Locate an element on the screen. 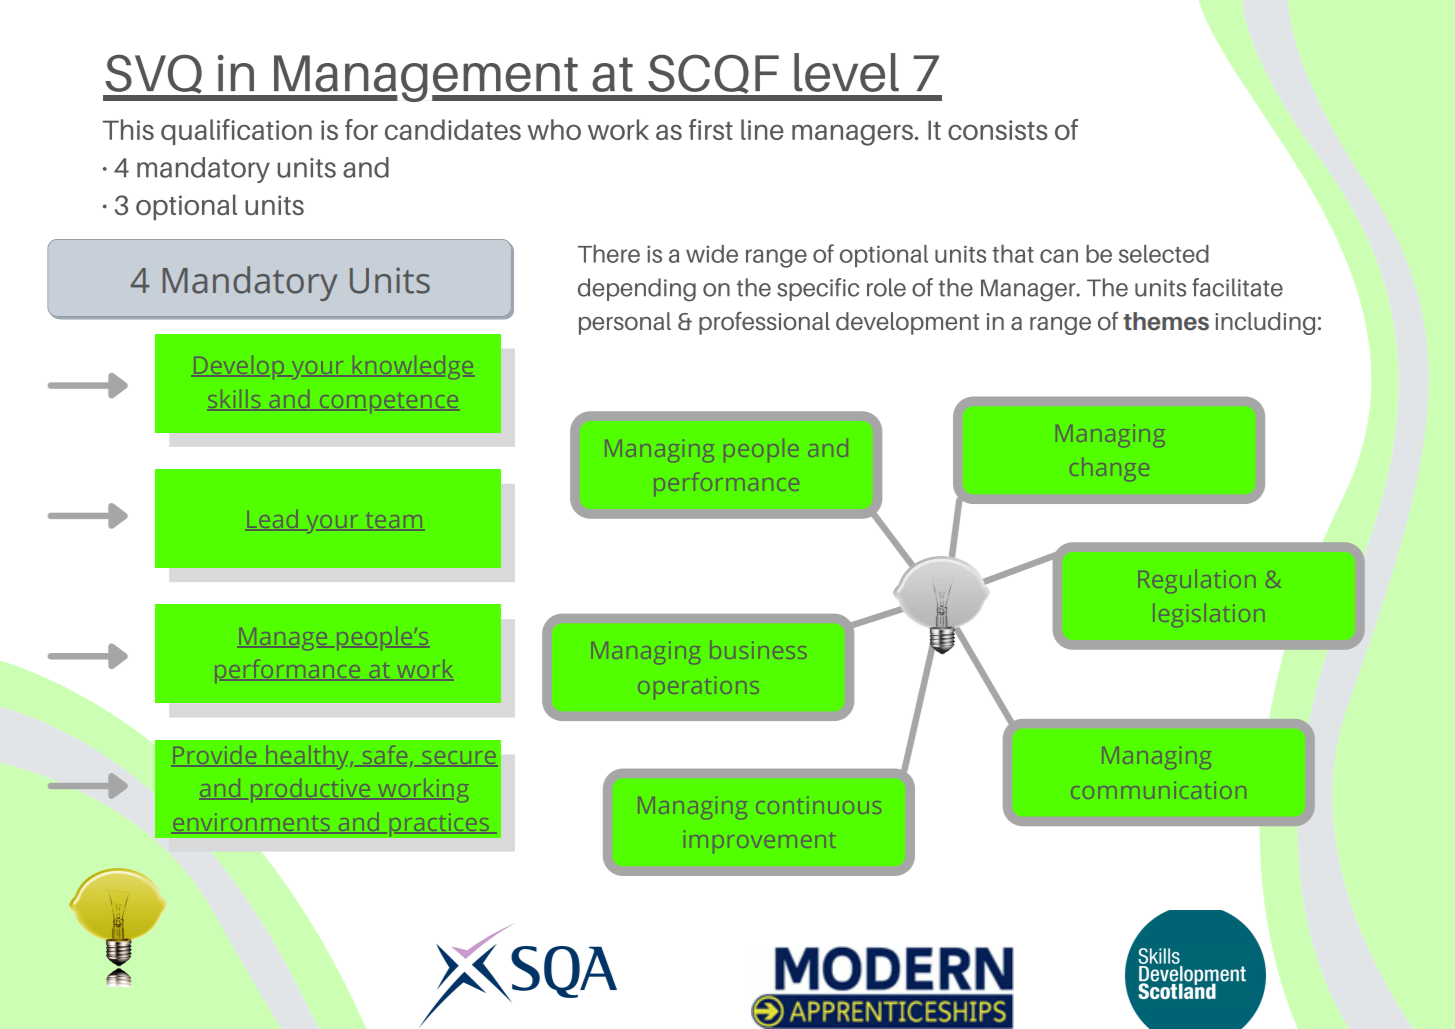 The height and width of the screenshot is (1029, 1455). themes is located at coordinates (1166, 321).
